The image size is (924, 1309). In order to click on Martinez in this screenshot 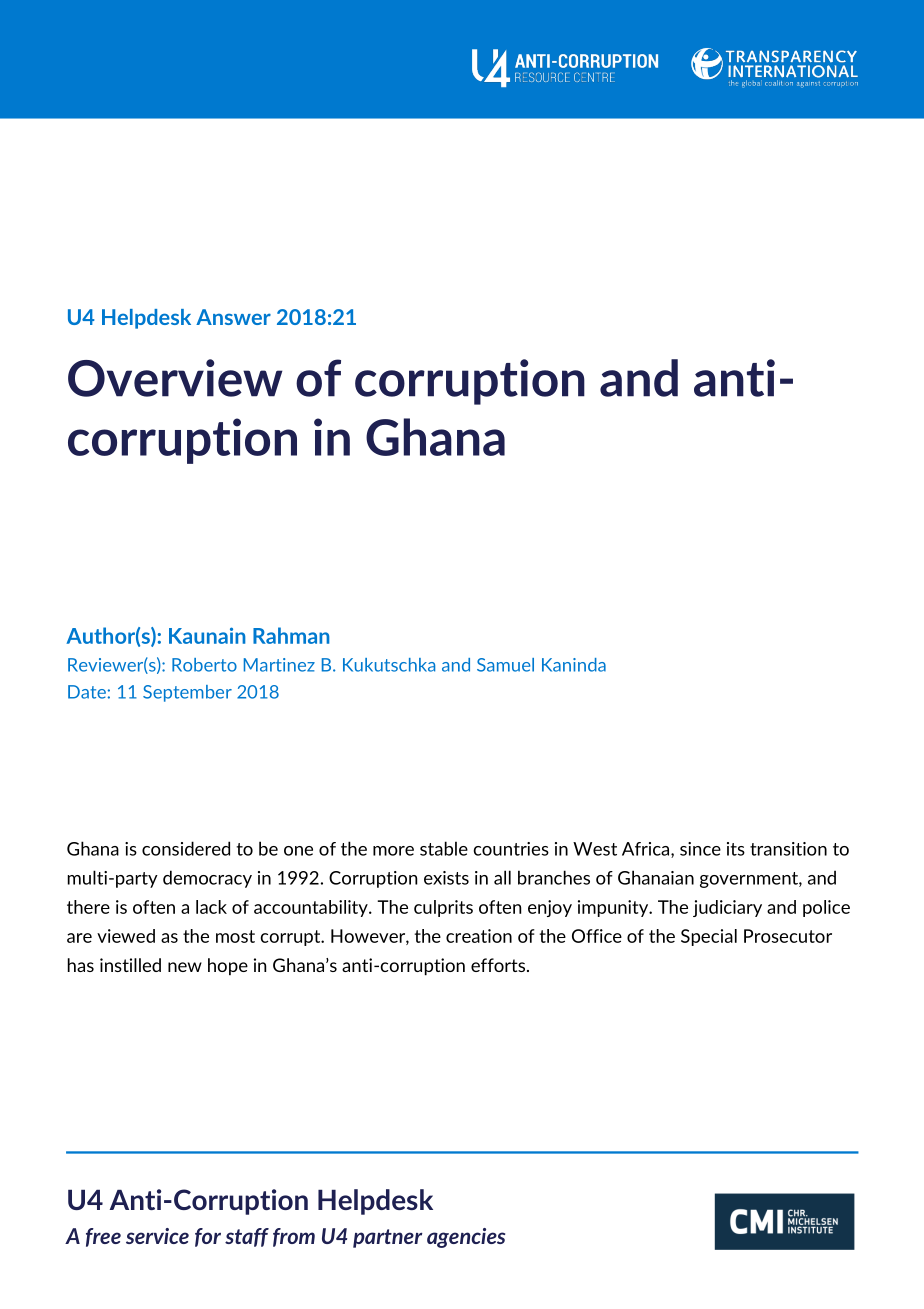, I will do `click(279, 665)`.
